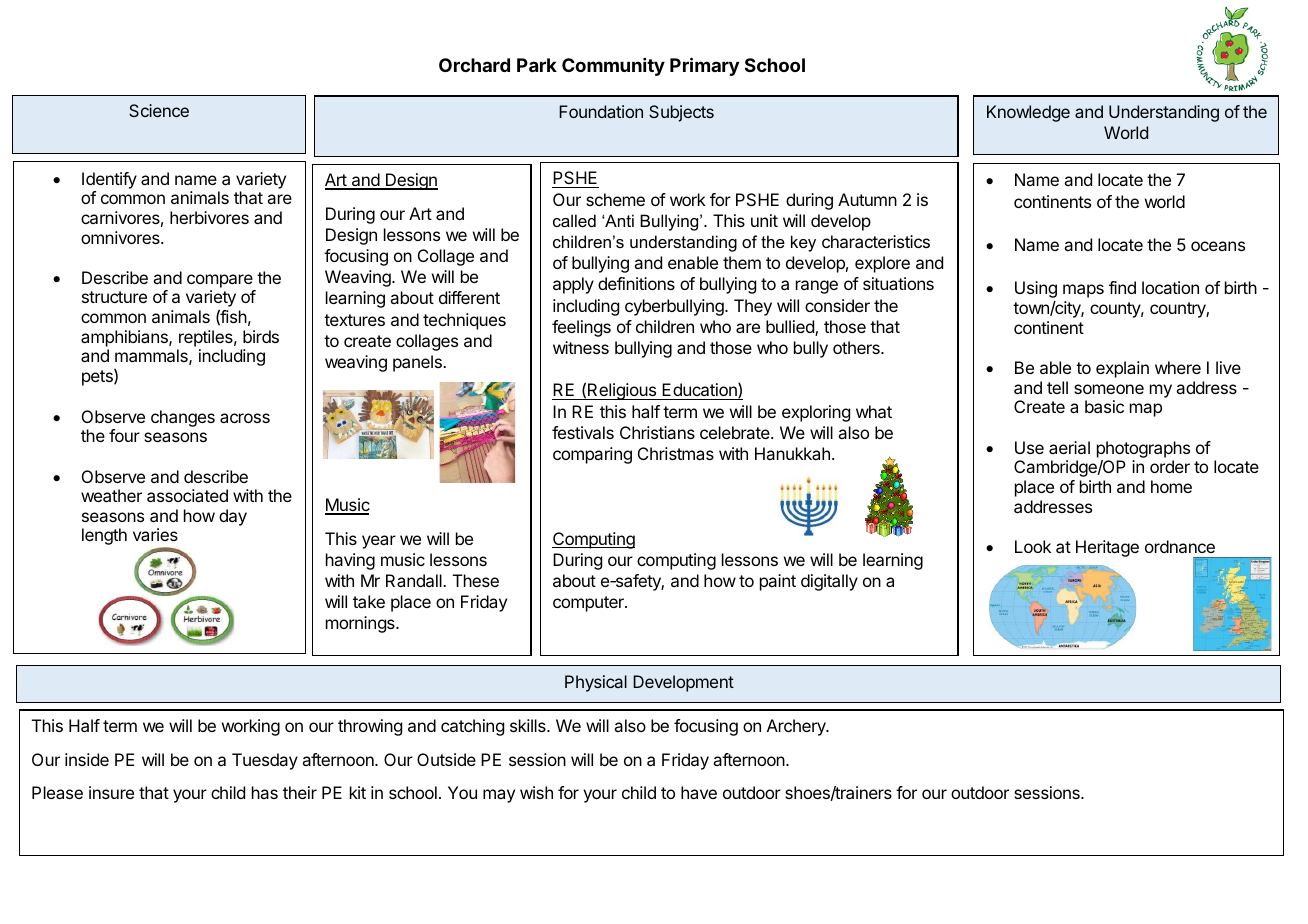  Describe the element at coordinates (265, 761) in the screenshot. I see `Tuesday` at that location.
